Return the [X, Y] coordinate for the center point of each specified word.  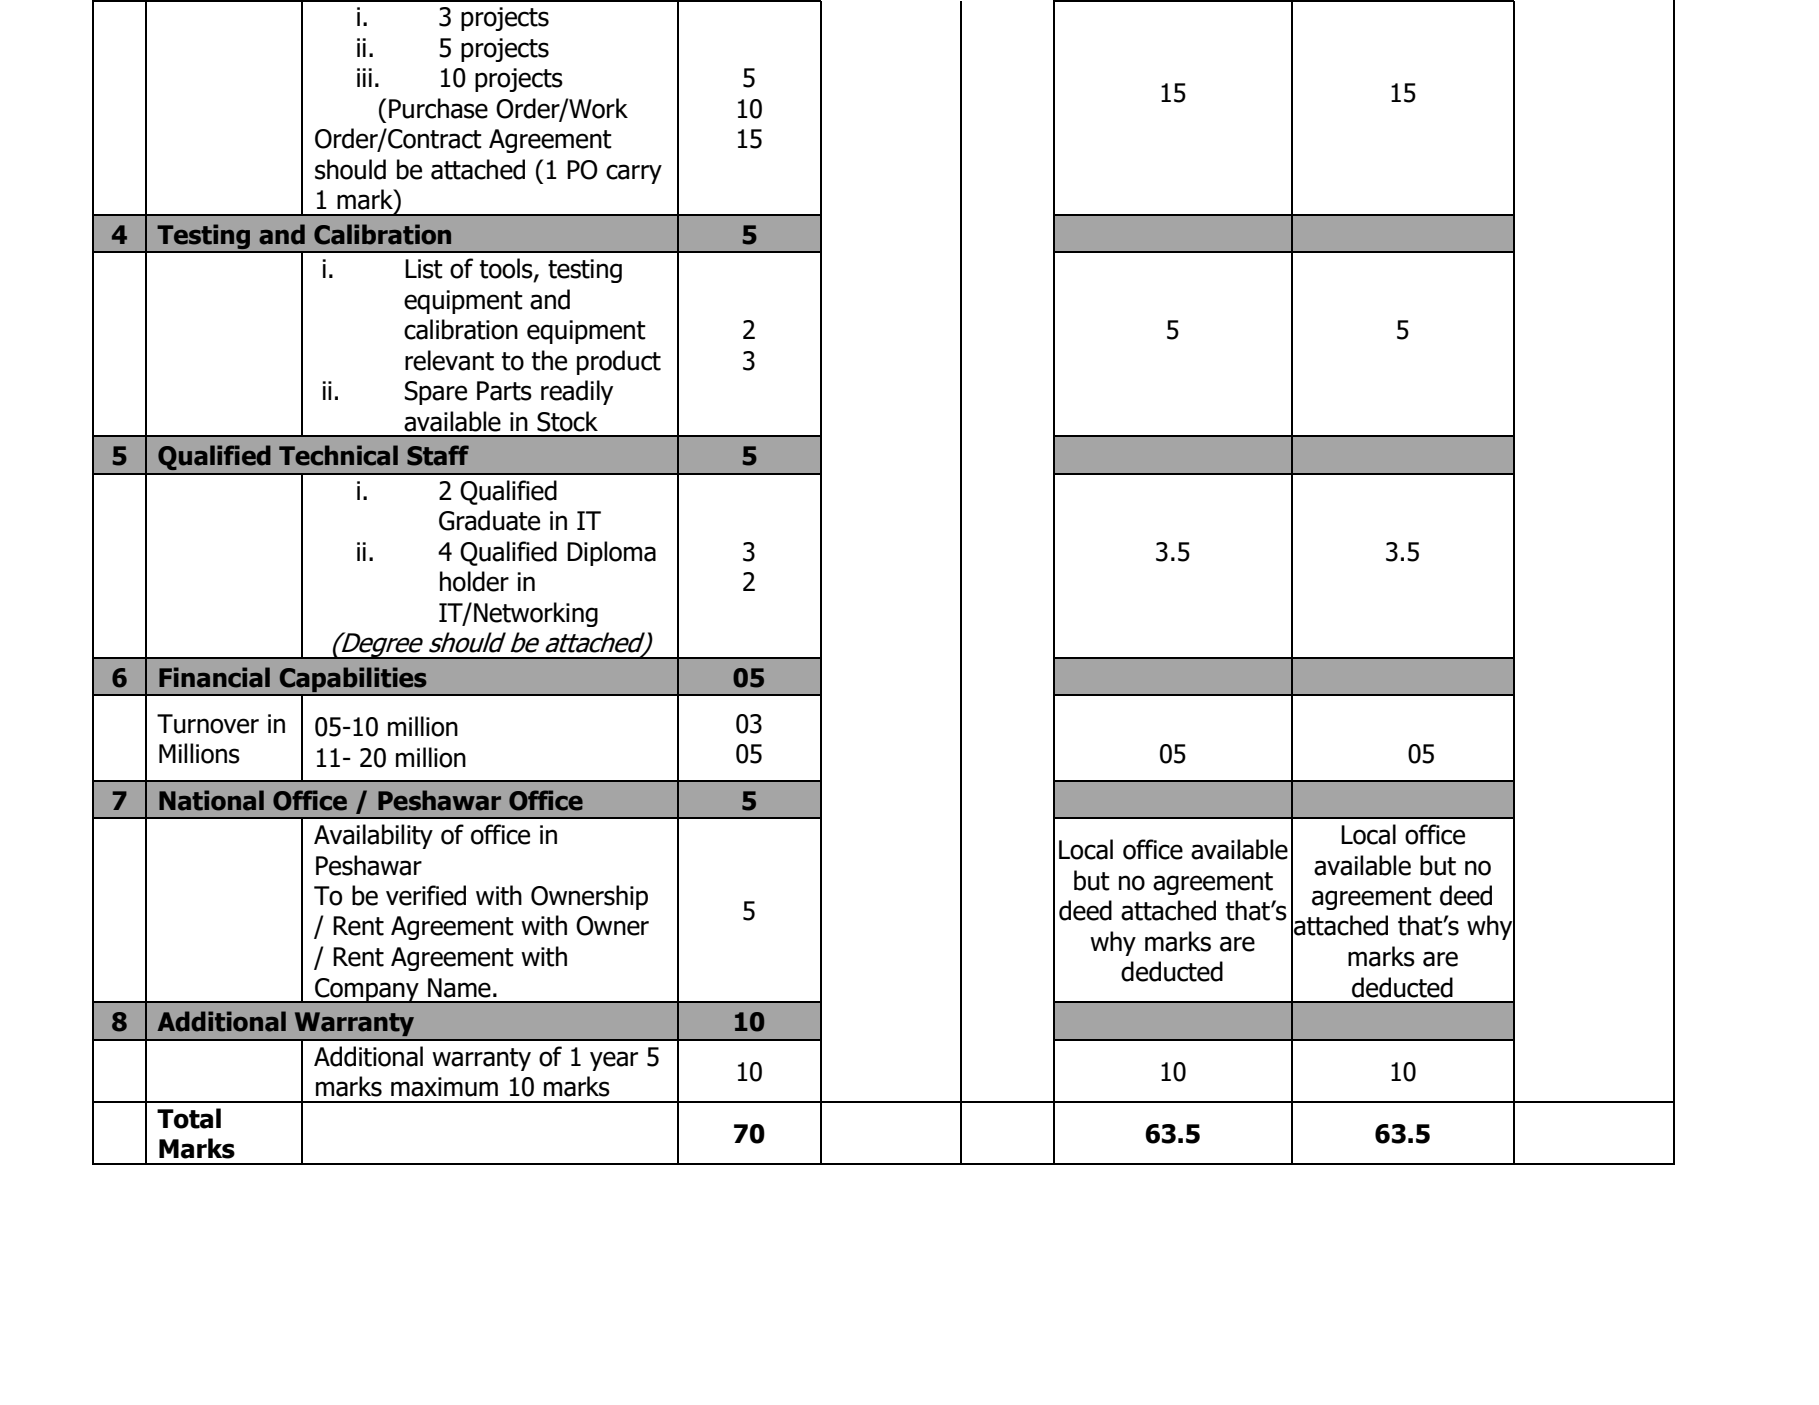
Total [189, 1118]
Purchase [438, 108]
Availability [373, 836]
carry [634, 174]
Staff [438, 455]
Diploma [611, 553]
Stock [567, 421]
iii [364, 77]
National [211, 800]
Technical [338, 455]
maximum [444, 1087]
